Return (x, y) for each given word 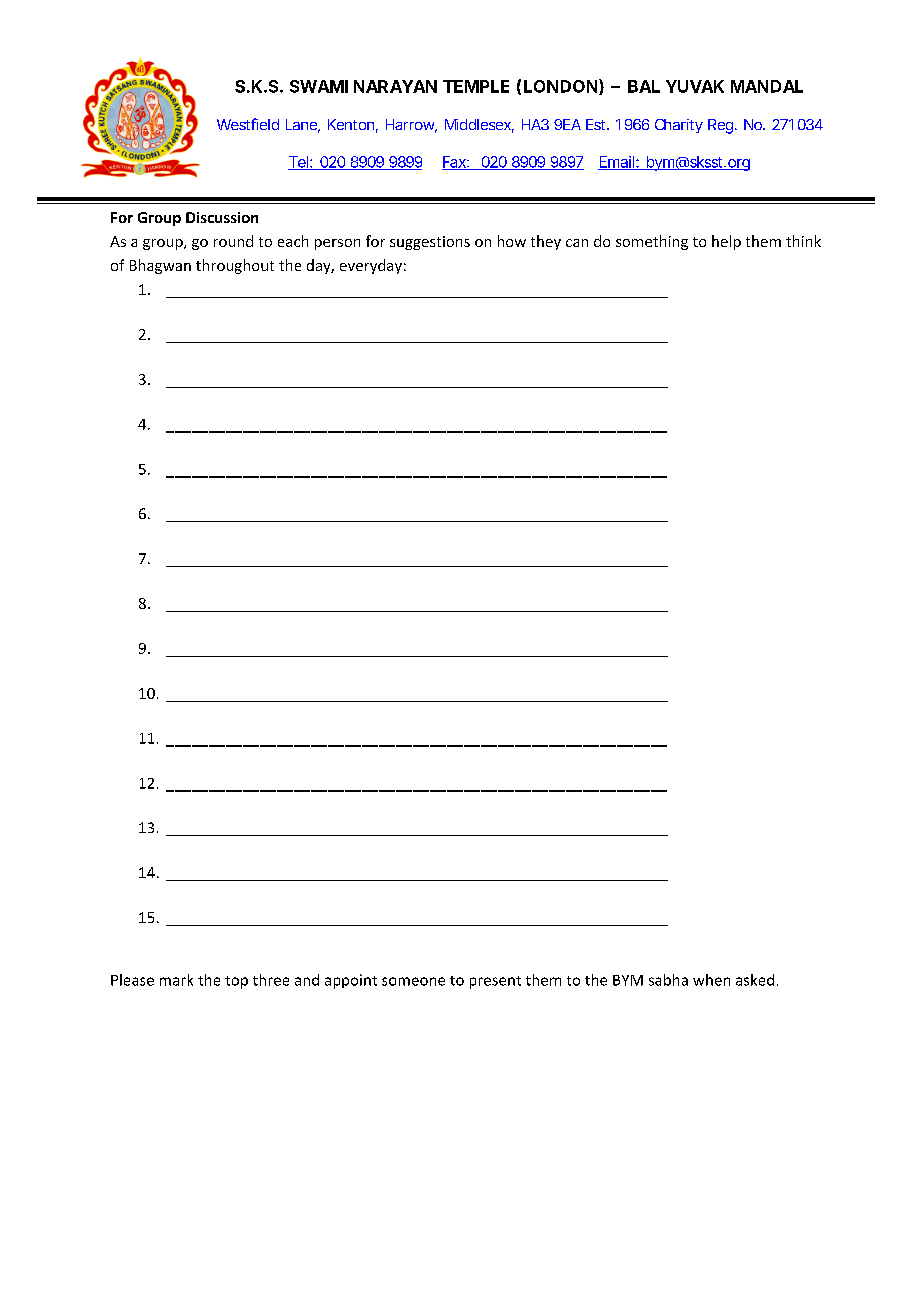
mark (176, 980)
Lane (303, 126)
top (236, 982)
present (495, 982)
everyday (371, 266)
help (726, 242)
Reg (722, 126)
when (711, 980)
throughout (235, 266)
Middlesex (479, 126)
